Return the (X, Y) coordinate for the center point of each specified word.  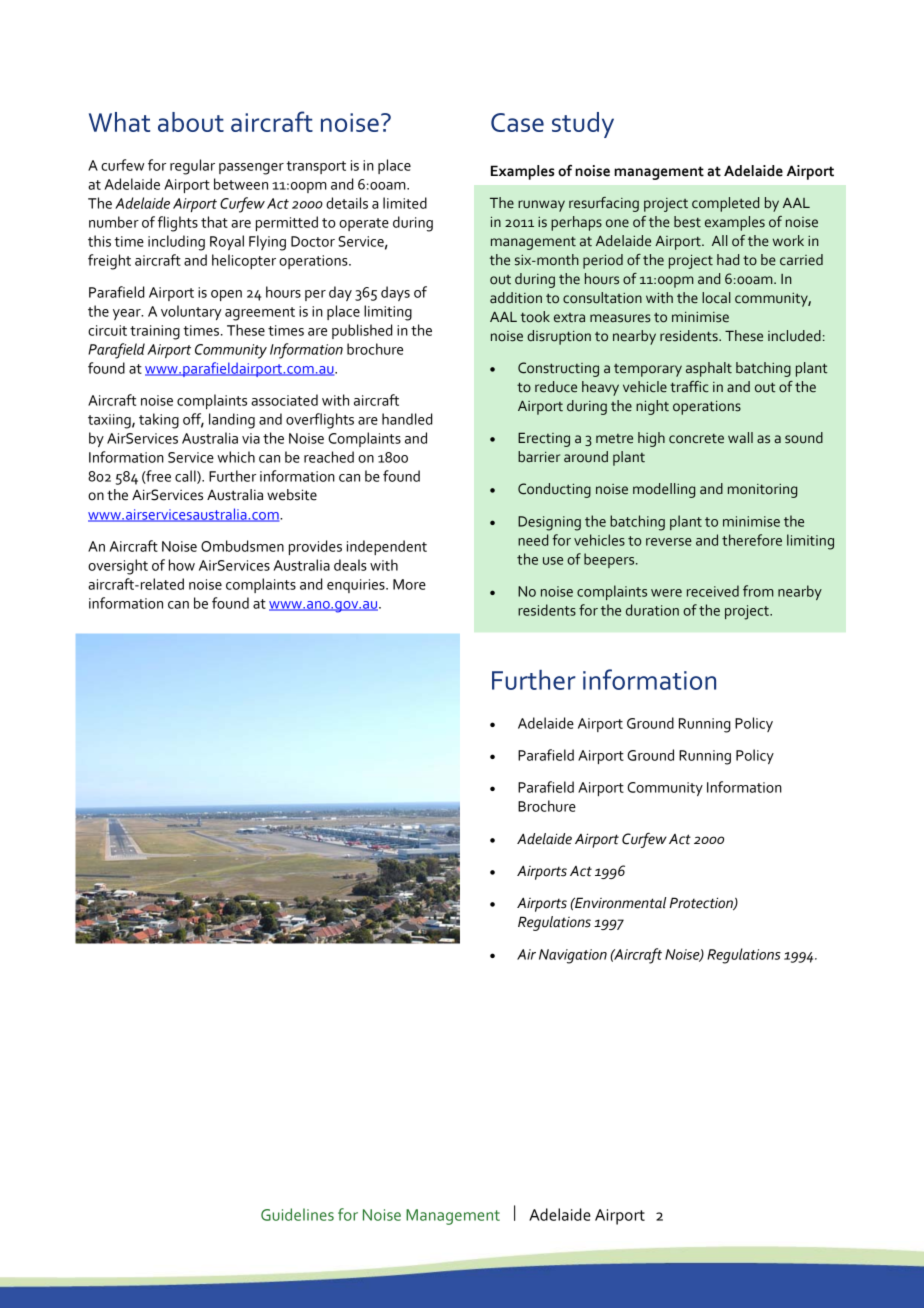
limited (405, 203)
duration (652, 610)
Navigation (573, 956)
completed (725, 204)
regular (192, 167)
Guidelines (297, 1214)
